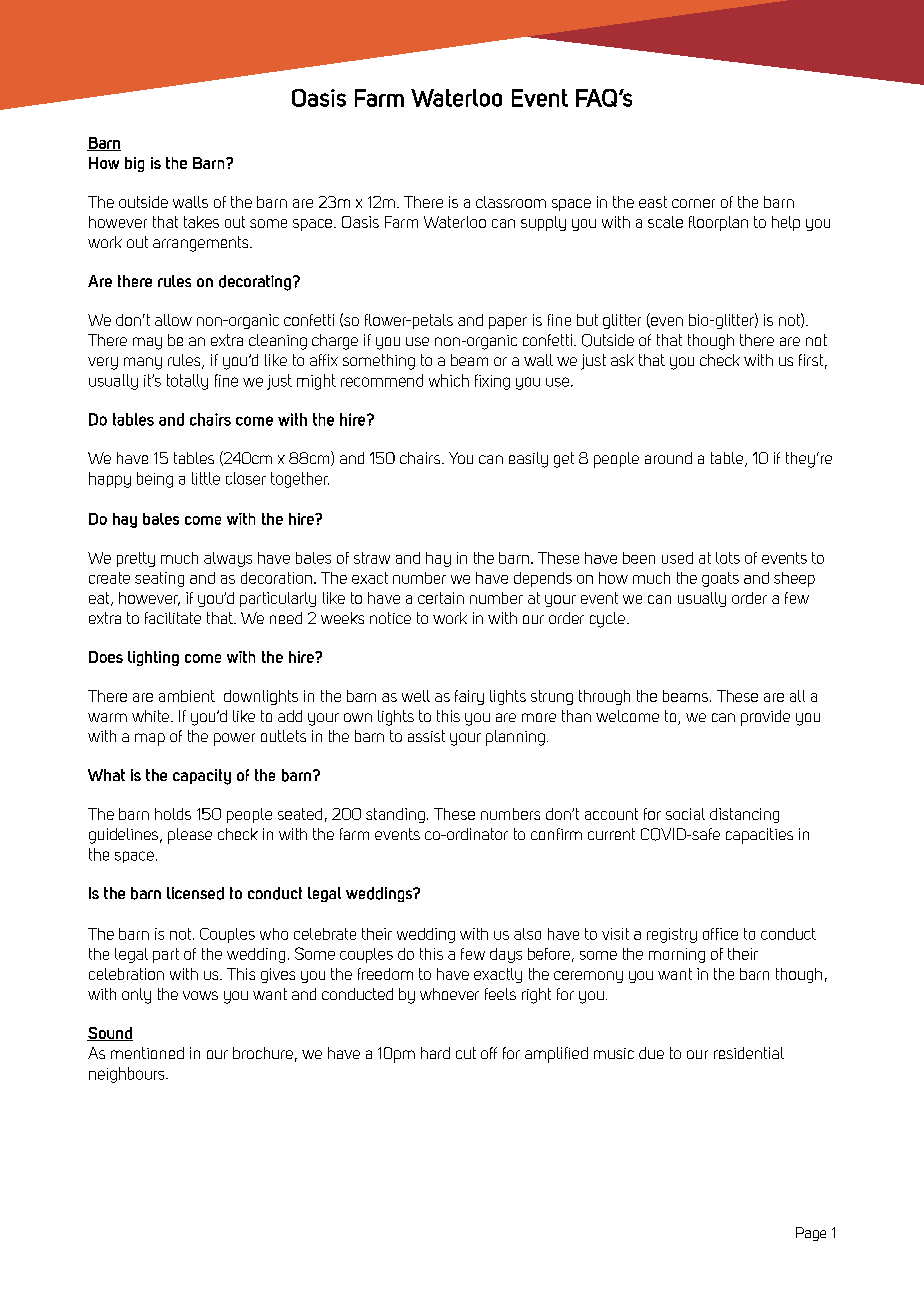 This screenshot has height=1308, width=924. I want to click on standing, so click(395, 815).
